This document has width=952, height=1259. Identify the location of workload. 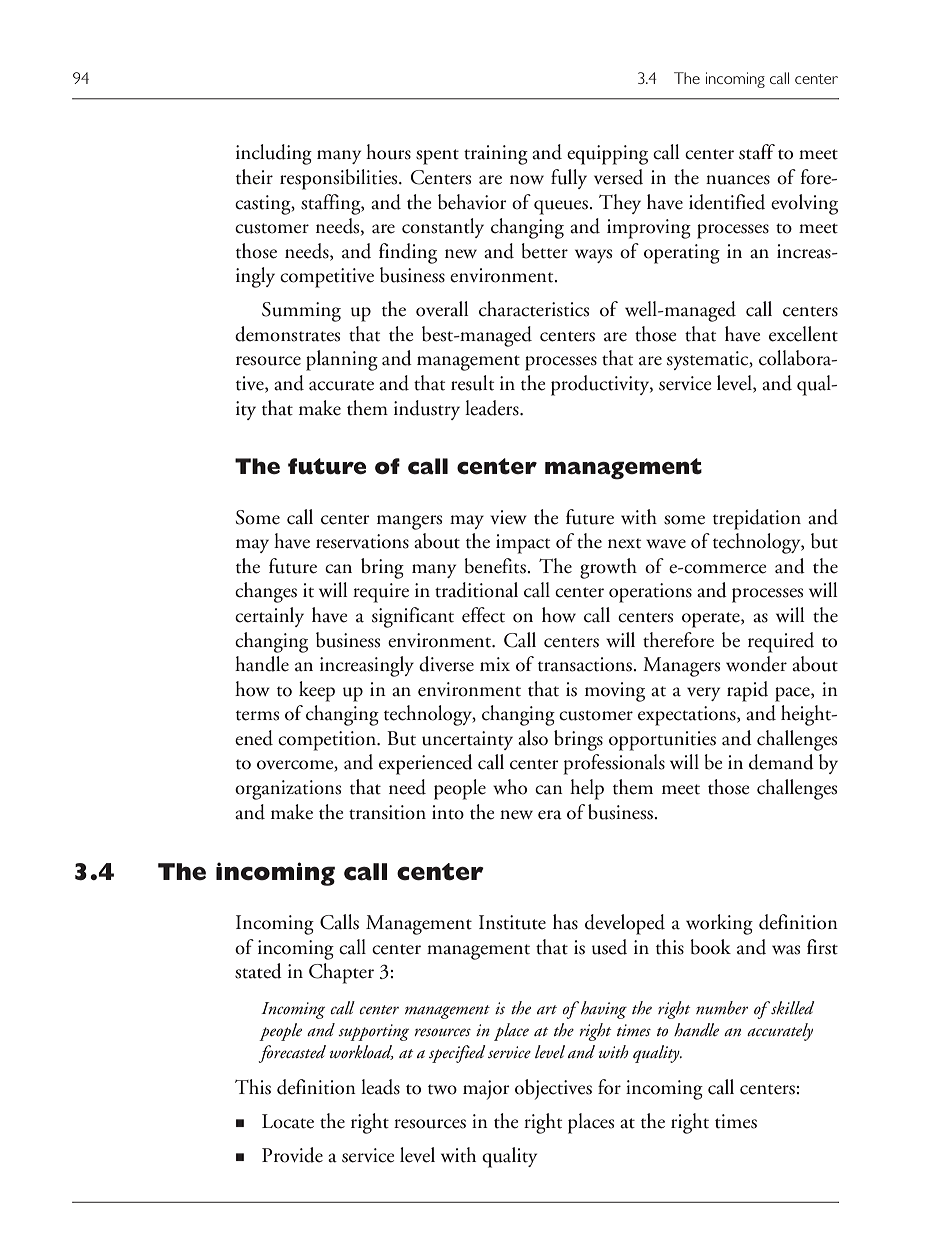
(362, 1052).
